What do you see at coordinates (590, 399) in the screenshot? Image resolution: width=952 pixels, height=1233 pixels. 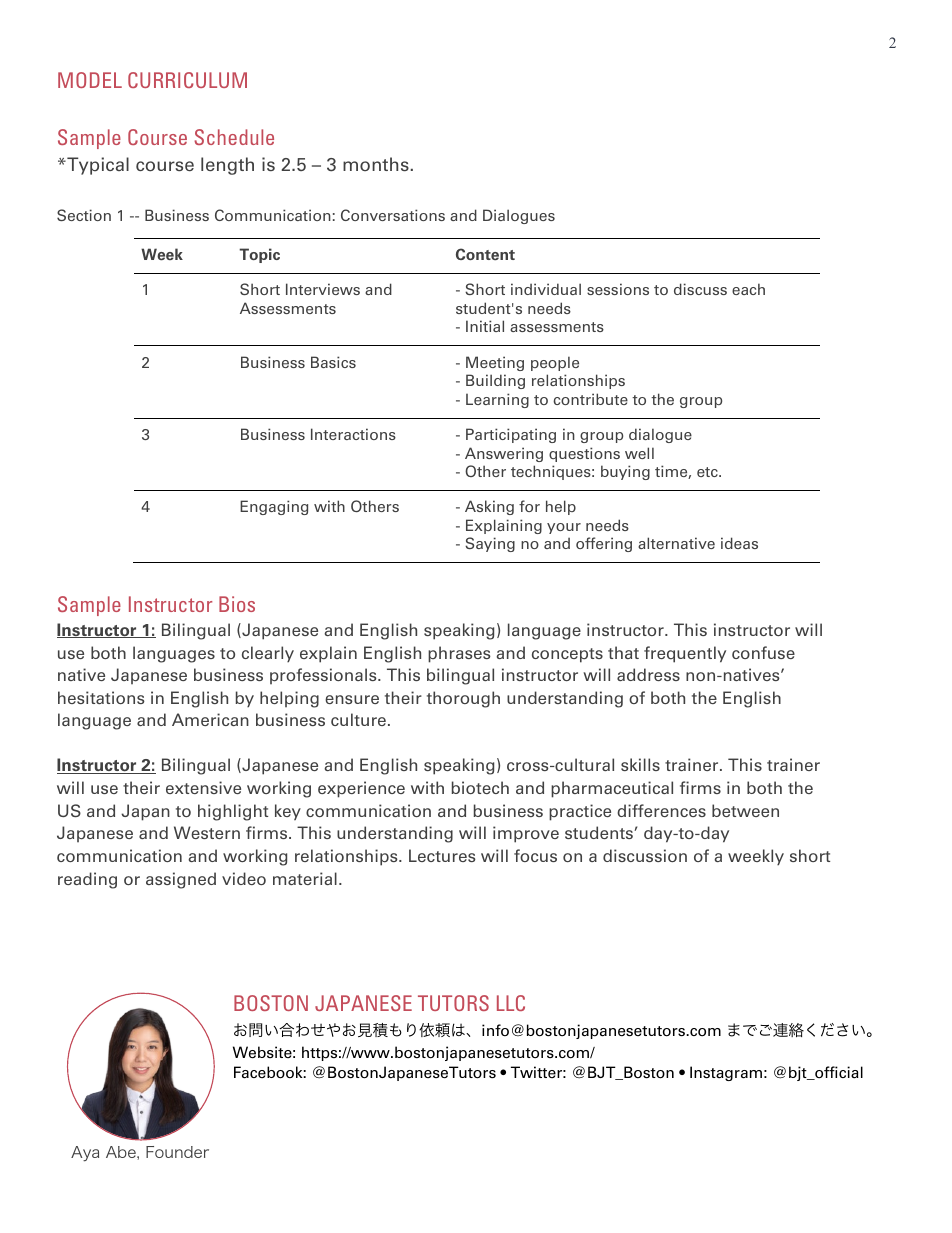 I see `contribute` at bounding box center [590, 399].
